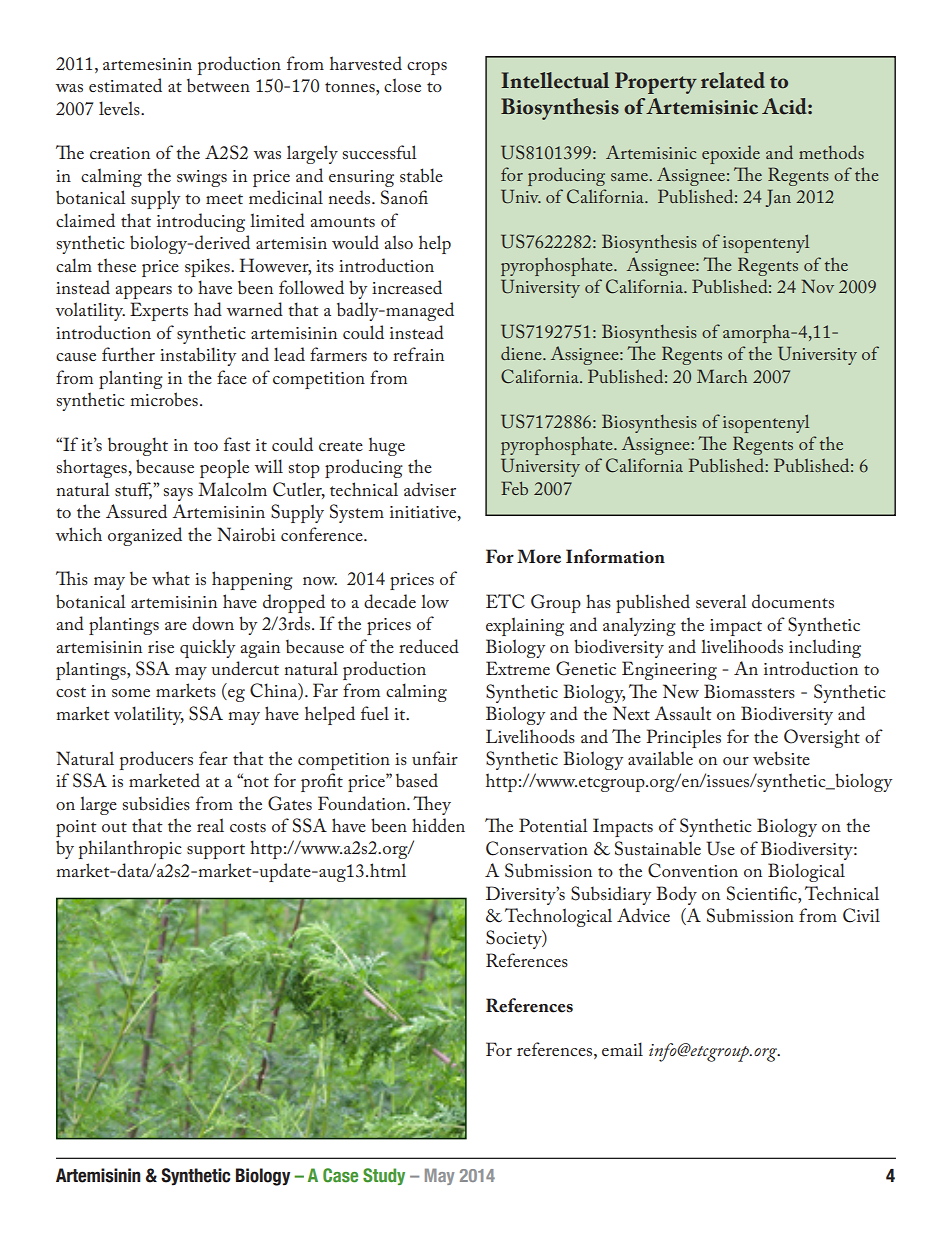  I want to click on Case, so click(340, 1175).
